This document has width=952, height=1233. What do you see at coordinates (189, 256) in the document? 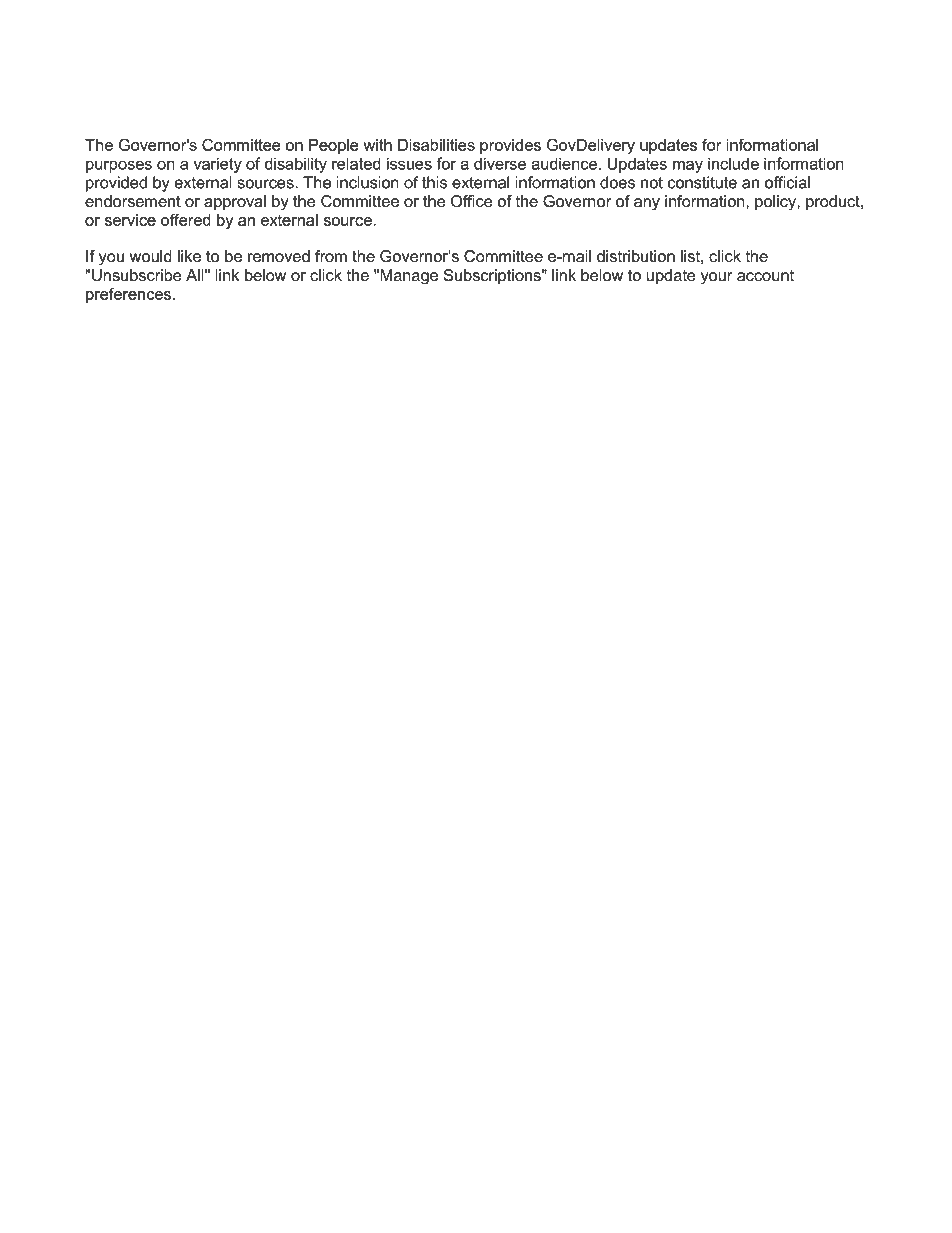
I see `like` at bounding box center [189, 256].
